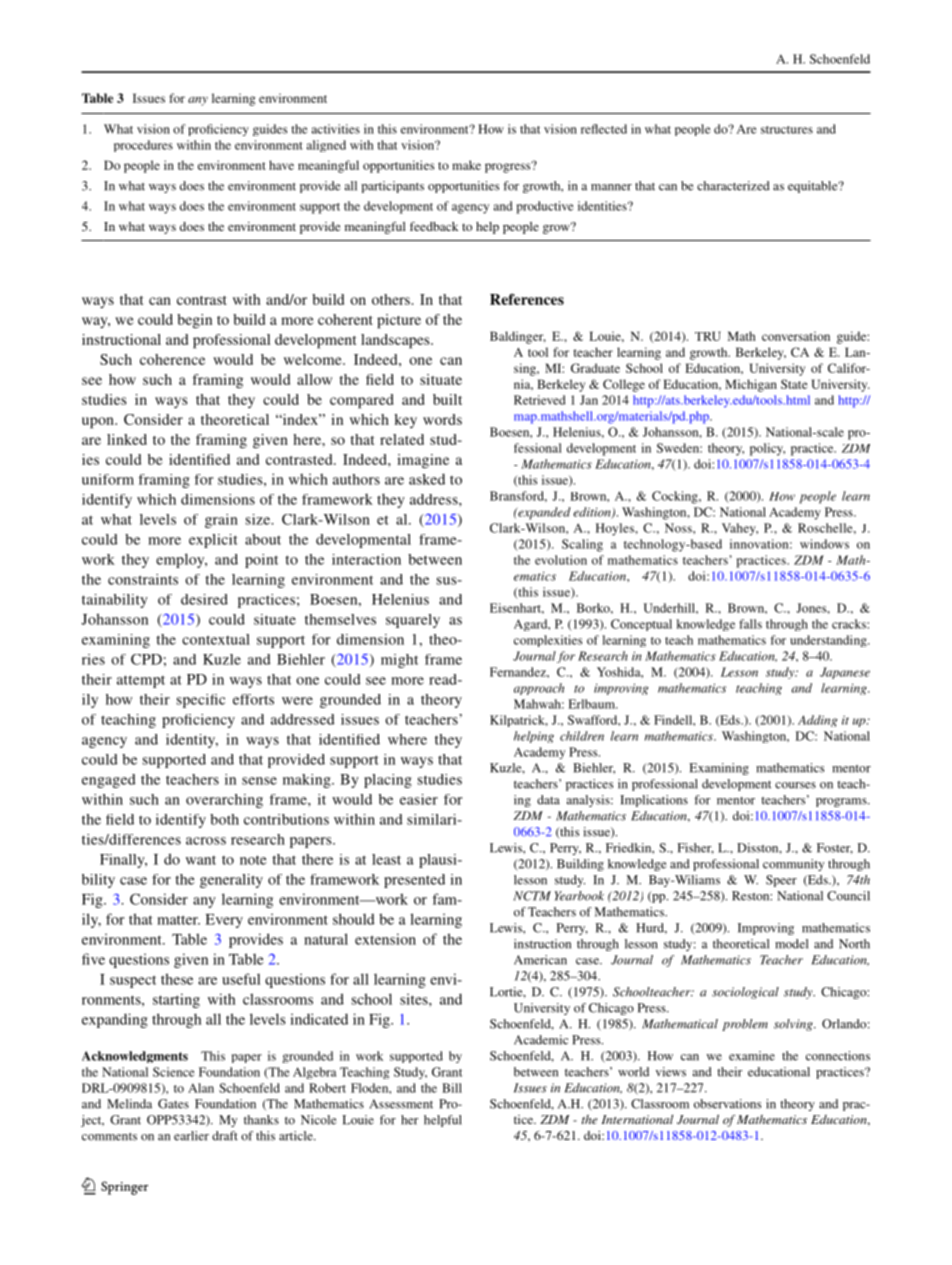 This image has height=1265, width=952. What do you see at coordinates (466, 165) in the image?
I see `make` at bounding box center [466, 165].
